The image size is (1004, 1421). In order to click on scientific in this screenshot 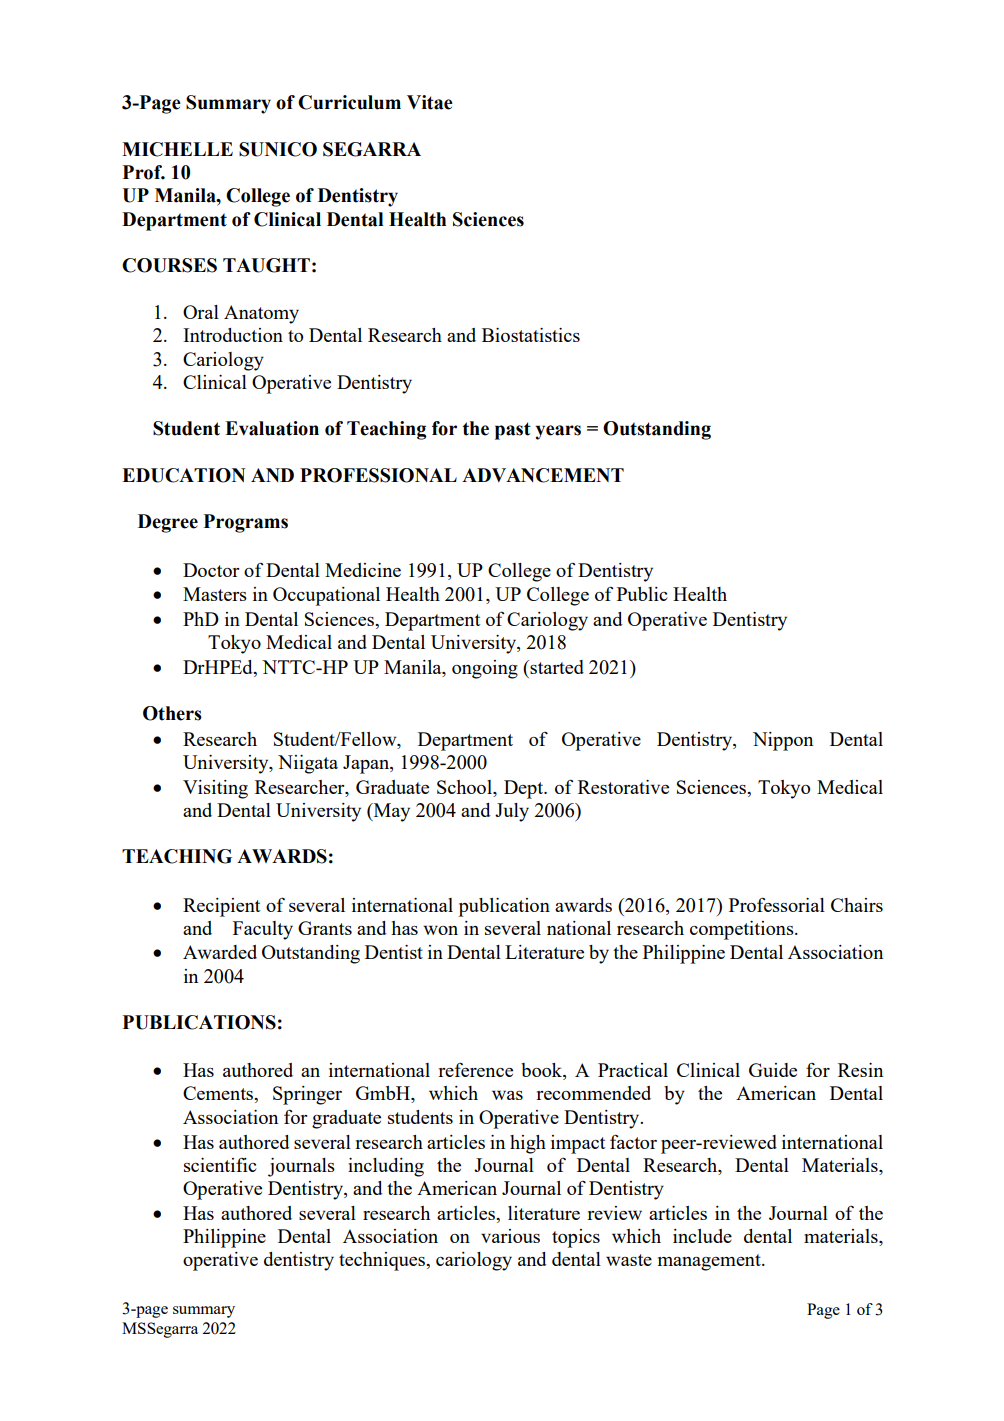, I will do `click(220, 1165)`.
